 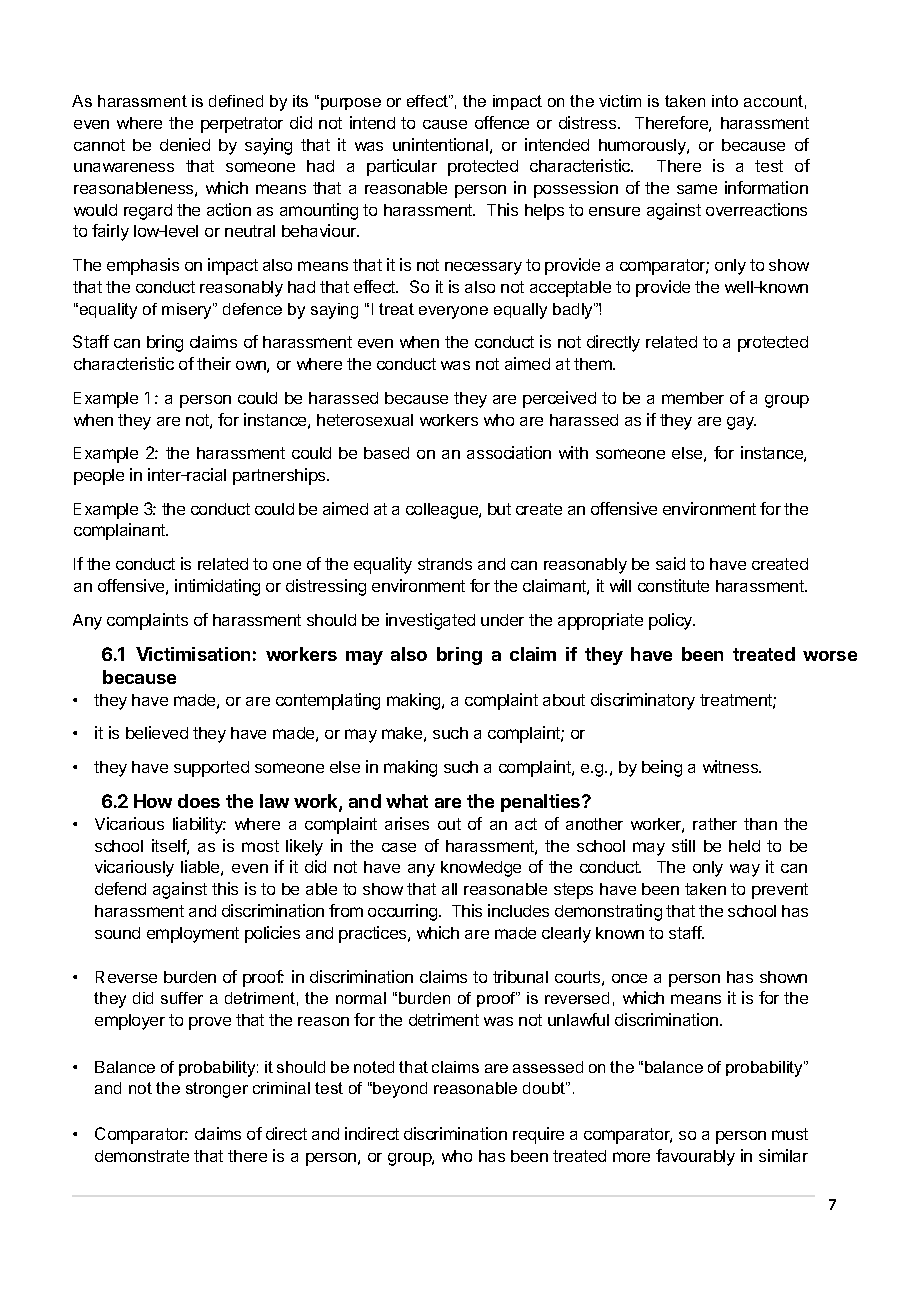 What do you see at coordinates (732, 766) in the page?
I see `witness` at bounding box center [732, 766].
